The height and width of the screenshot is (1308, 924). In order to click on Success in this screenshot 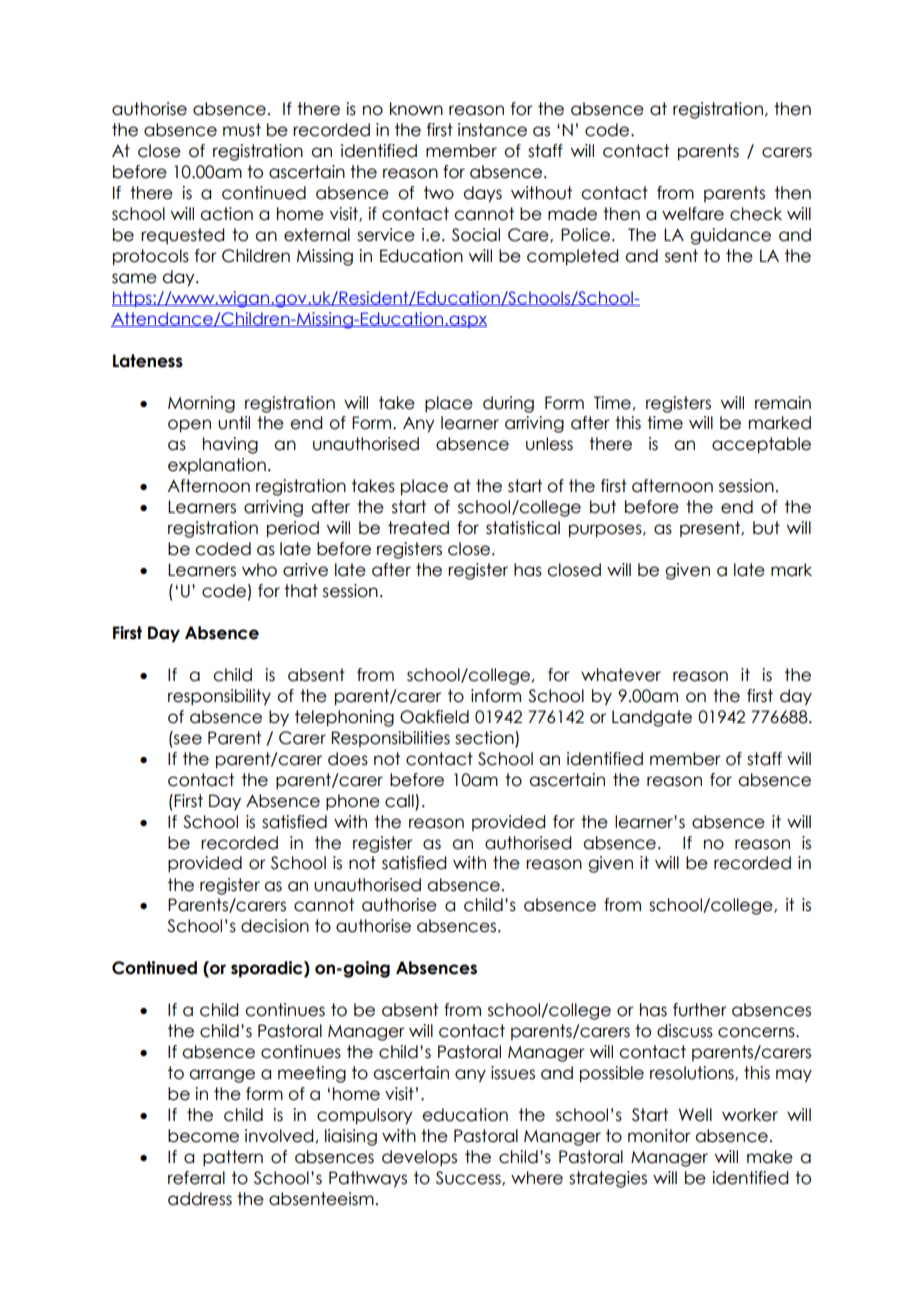, I will do `click(469, 1178)`.
